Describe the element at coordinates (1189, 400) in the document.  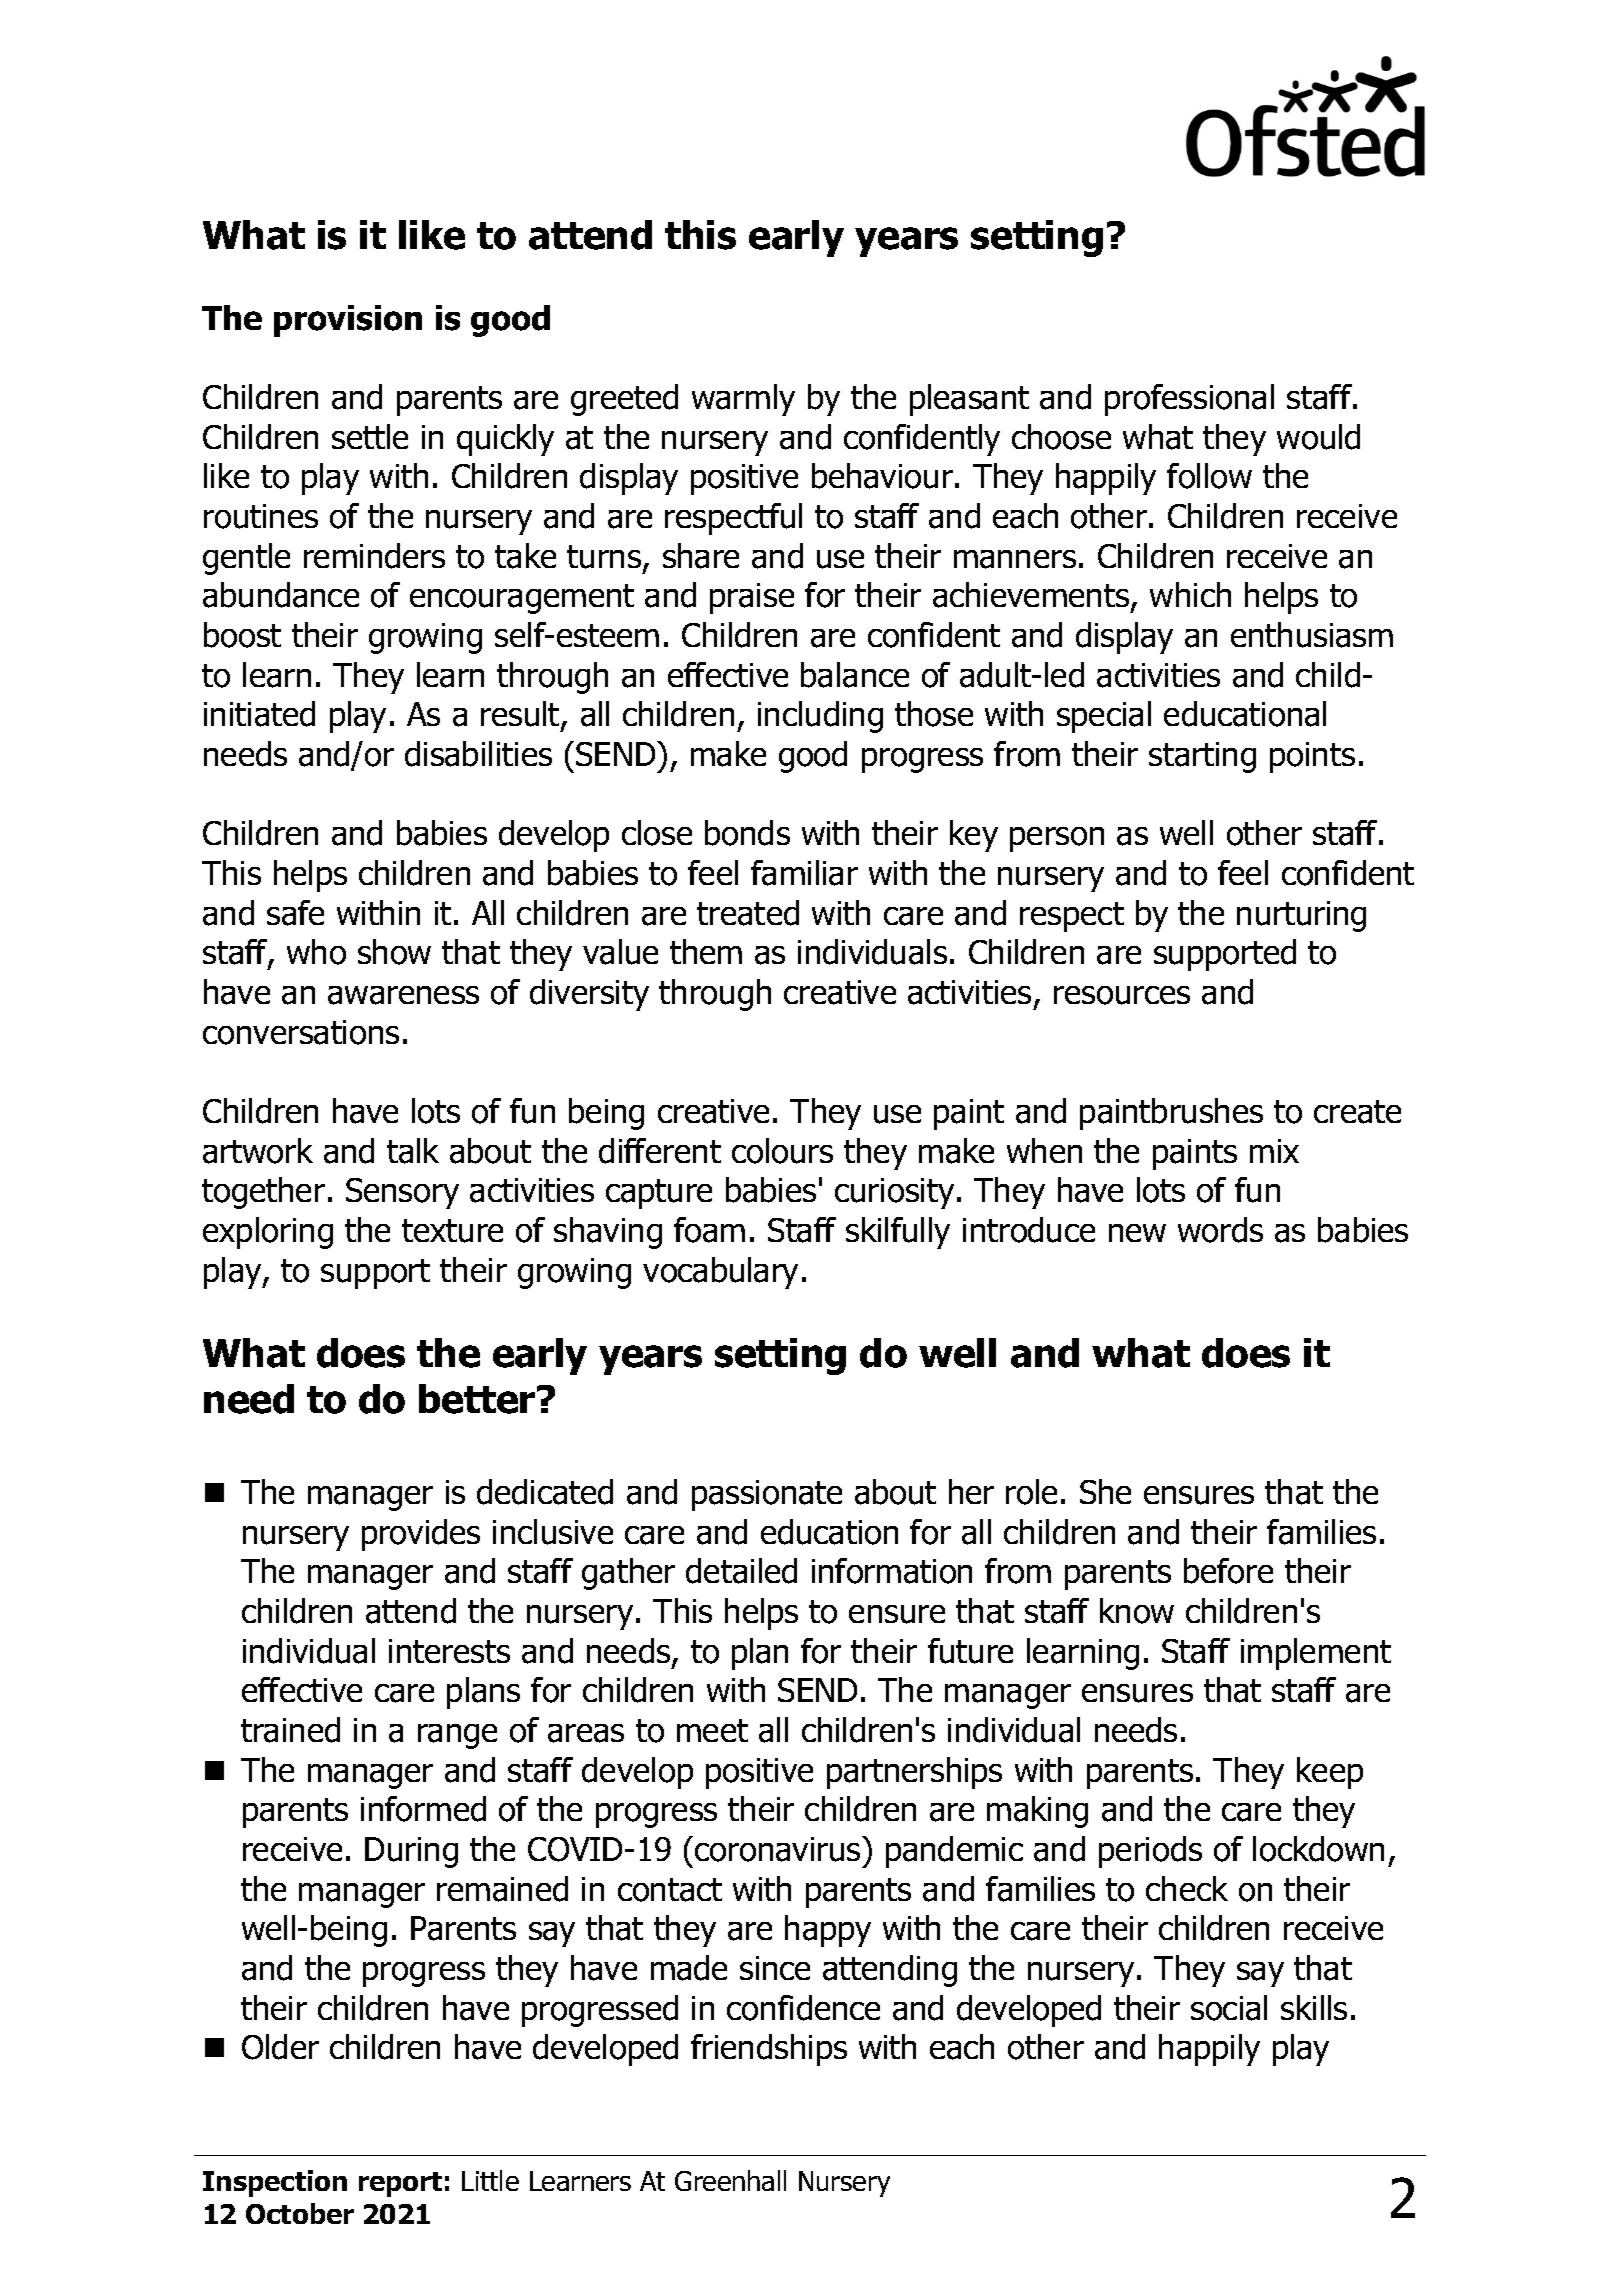
I see `professional` at that location.
